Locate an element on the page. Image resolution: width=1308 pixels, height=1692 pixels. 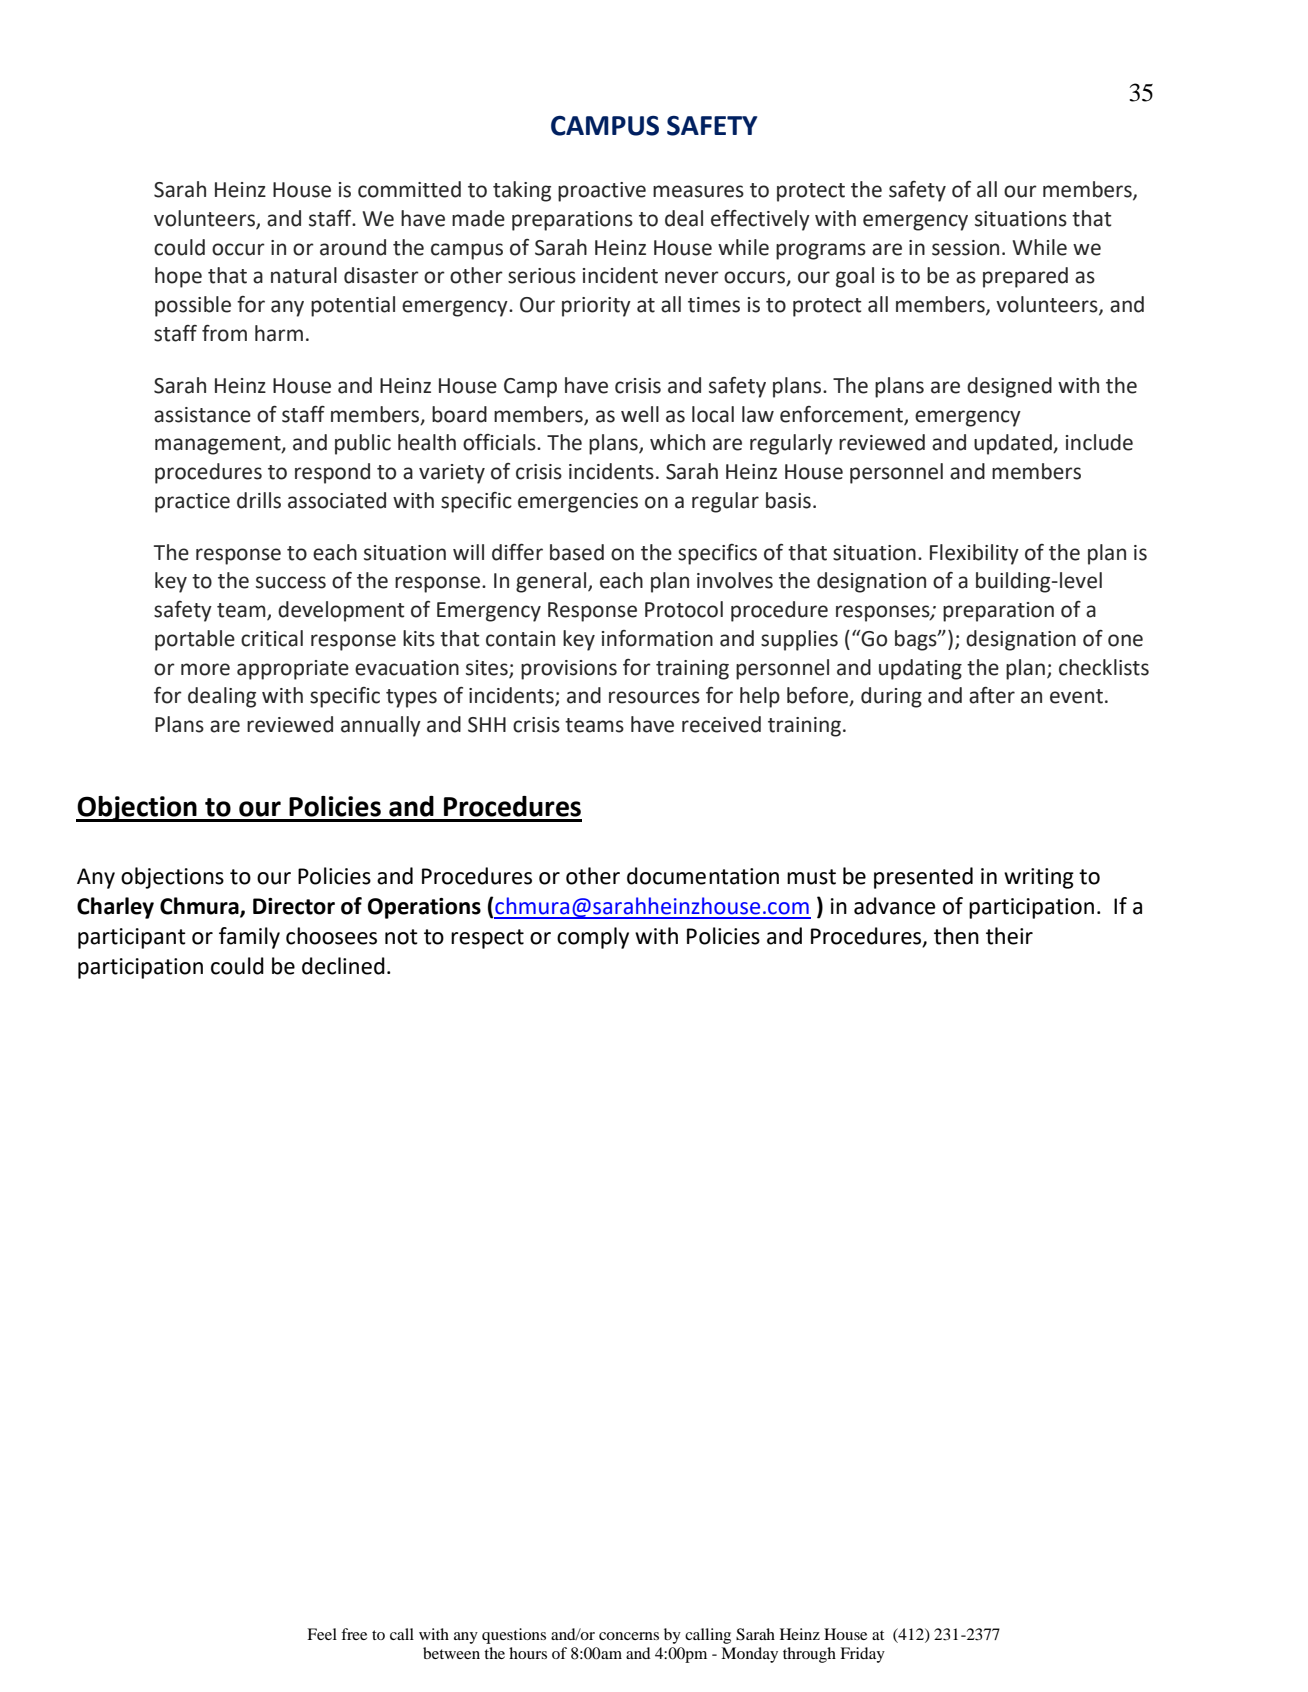
hope is located at coordinates (178, 277).
